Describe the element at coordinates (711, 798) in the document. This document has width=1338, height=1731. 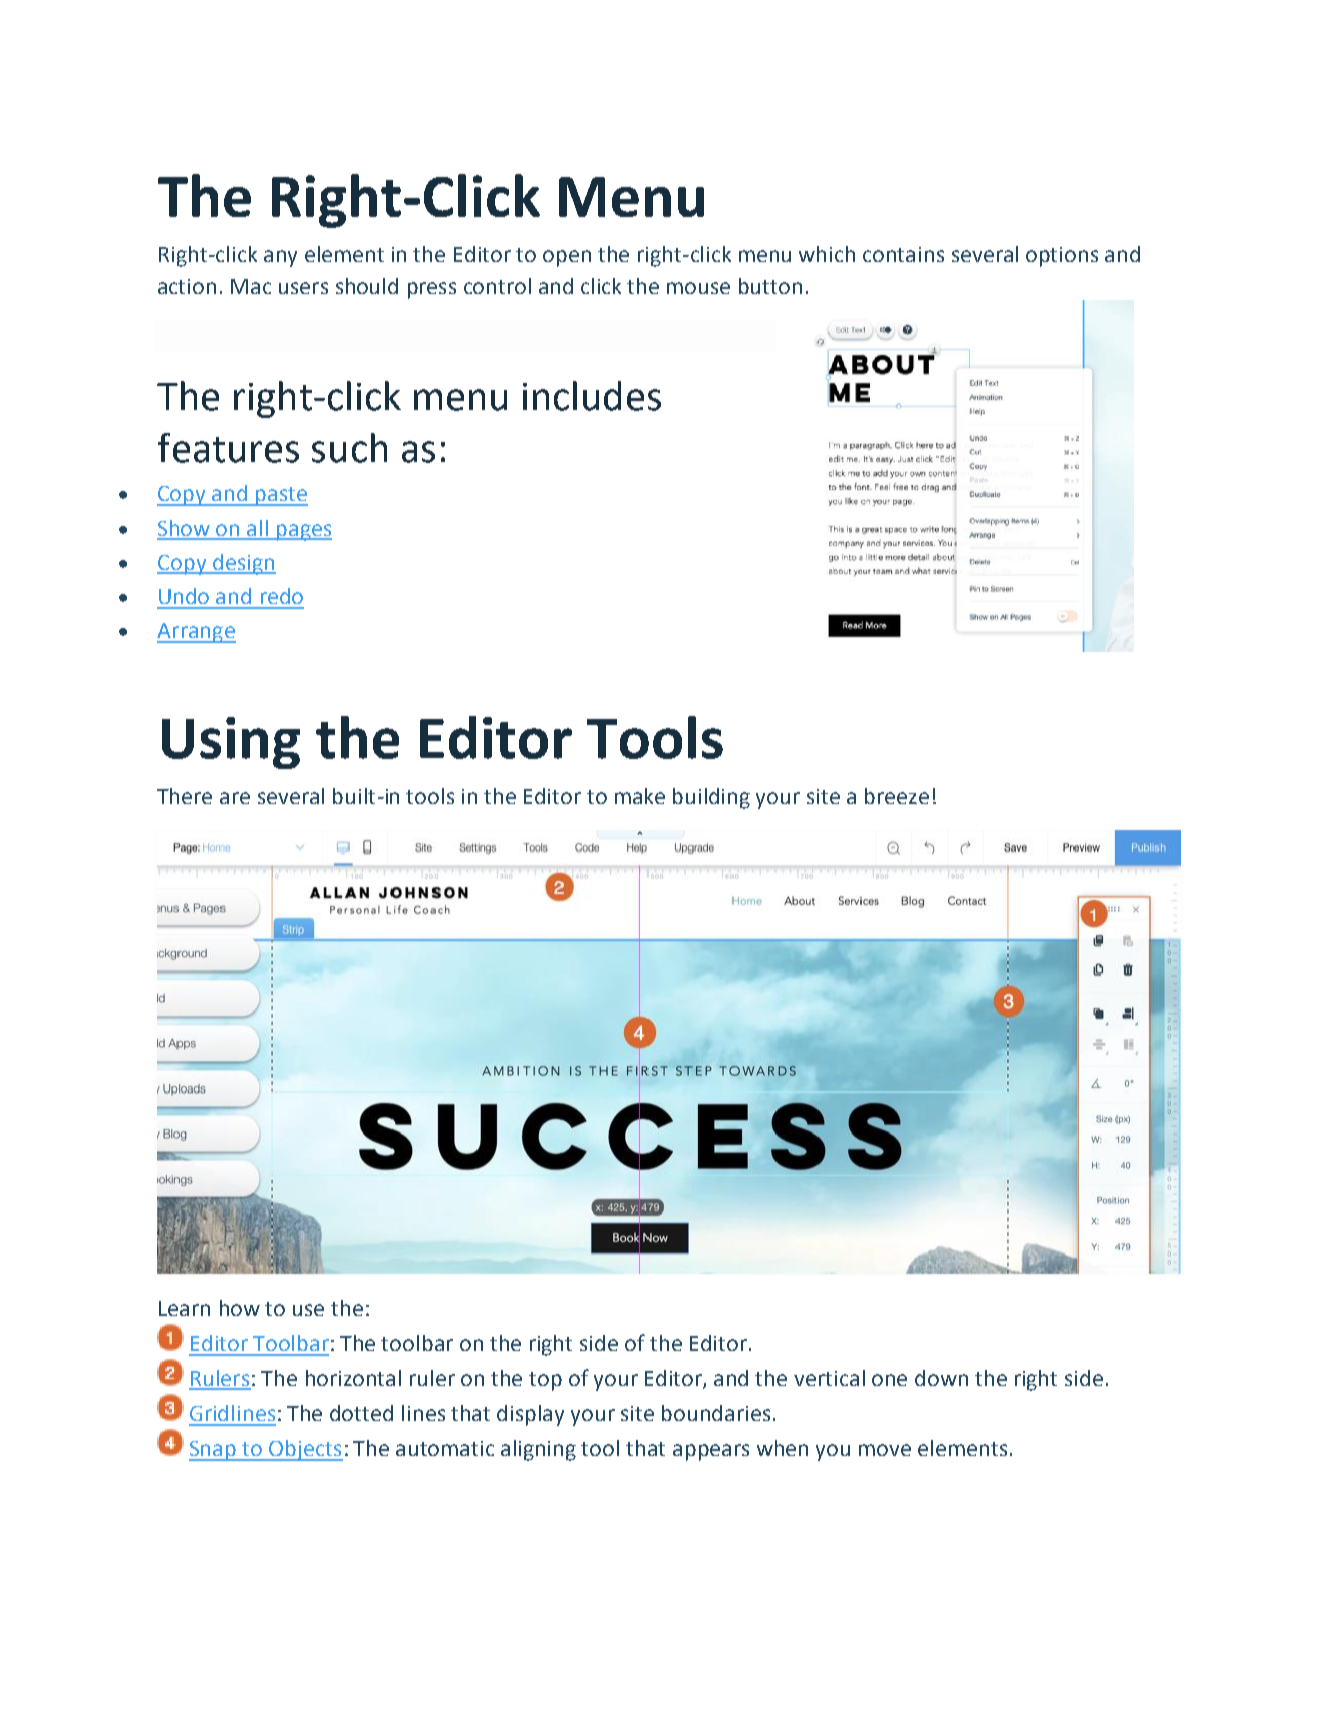
I see `building` at that location.
